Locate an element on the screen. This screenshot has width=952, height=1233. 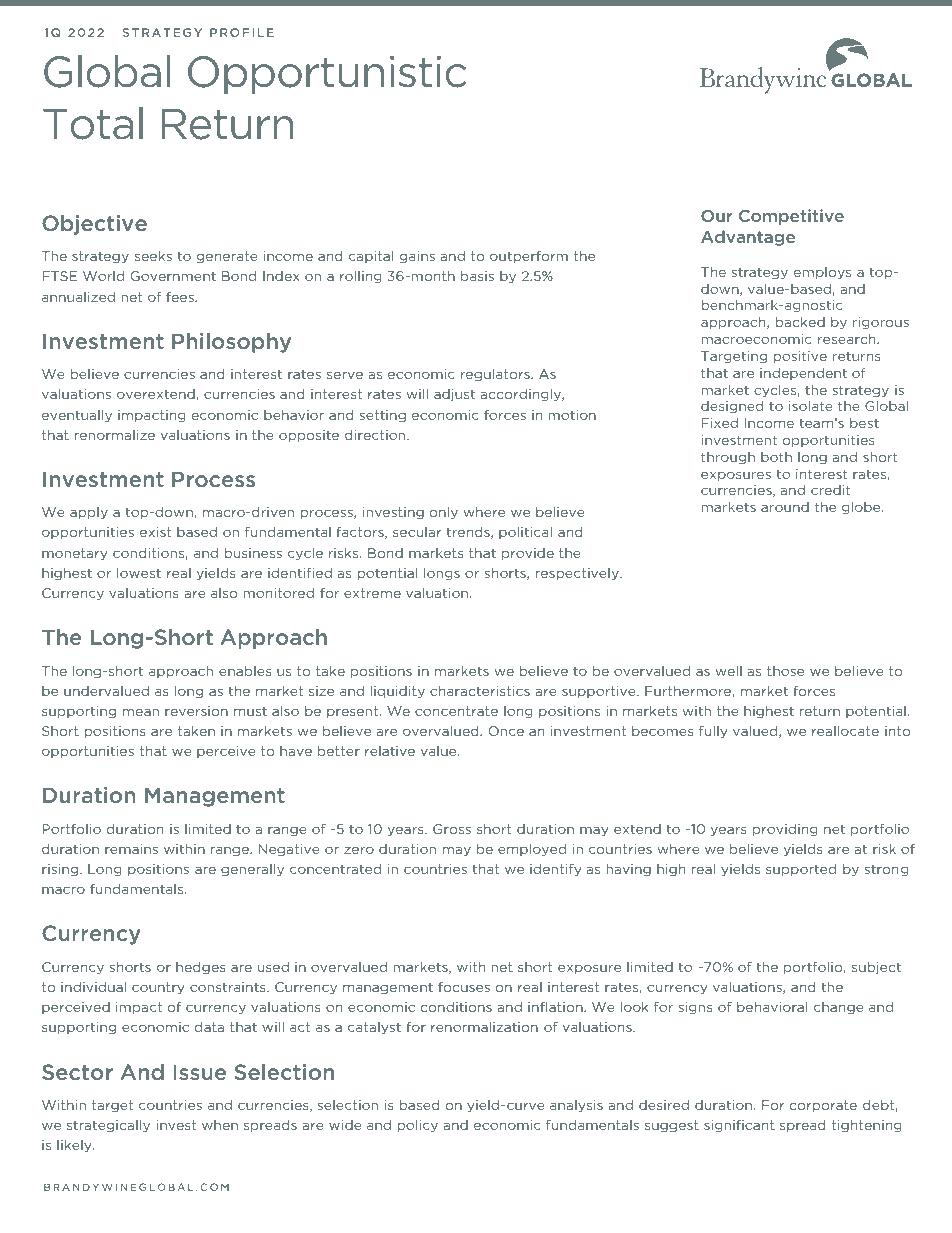
supported is located at coordinates (801, 870).
